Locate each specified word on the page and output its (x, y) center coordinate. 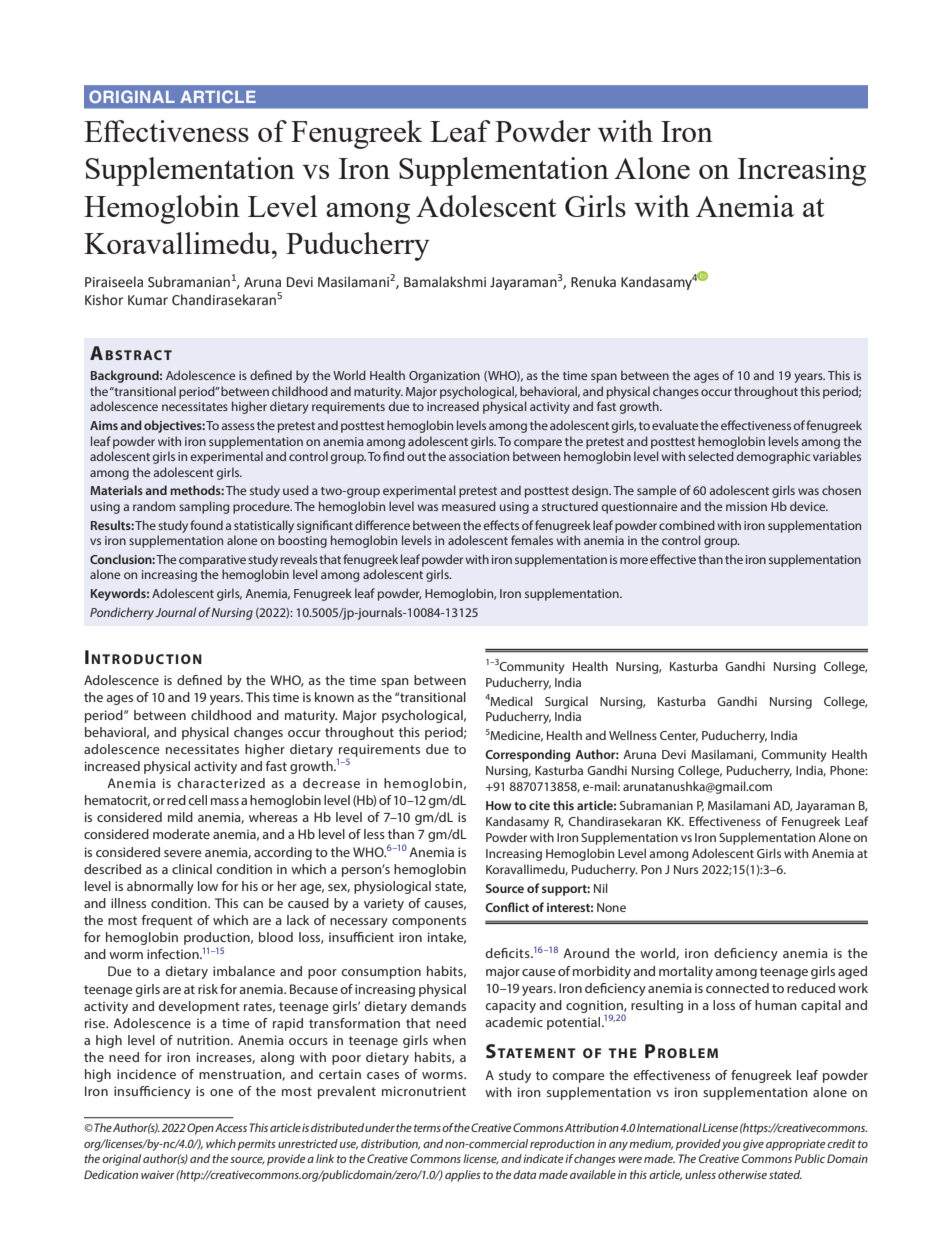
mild (180, 817)
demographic (773, 457)
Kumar (148, 300)
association (479, 456)
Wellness (633, 735)
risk (208, 989)
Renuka (593, 282)
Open (200, 1129)
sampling (204, 507)
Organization (444, 377)
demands (438, 1006)
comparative (212, 561)
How (499, 805)
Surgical (566, 702)
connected (737, 988)
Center (679, 736)
